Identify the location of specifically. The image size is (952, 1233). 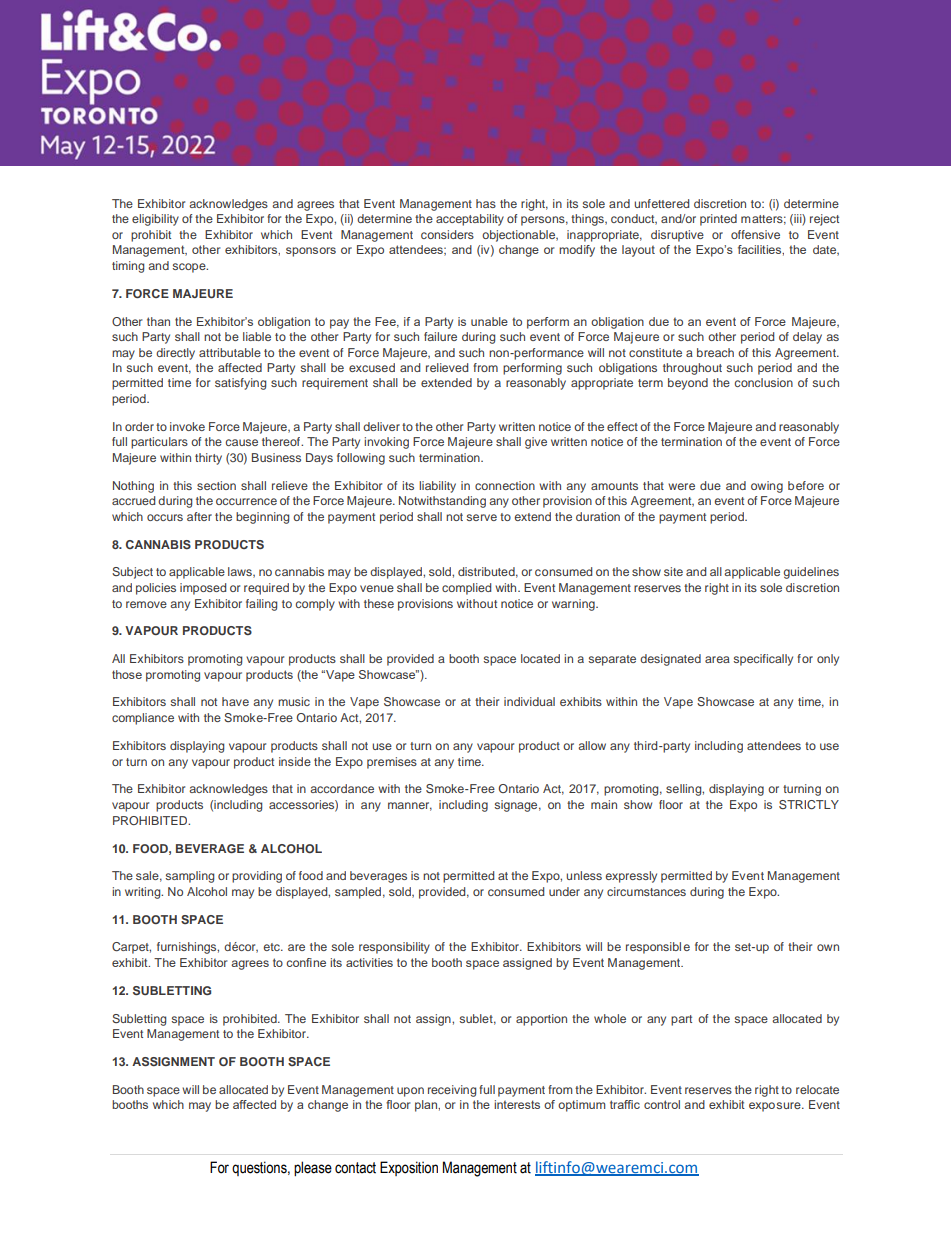
(763, 660).
